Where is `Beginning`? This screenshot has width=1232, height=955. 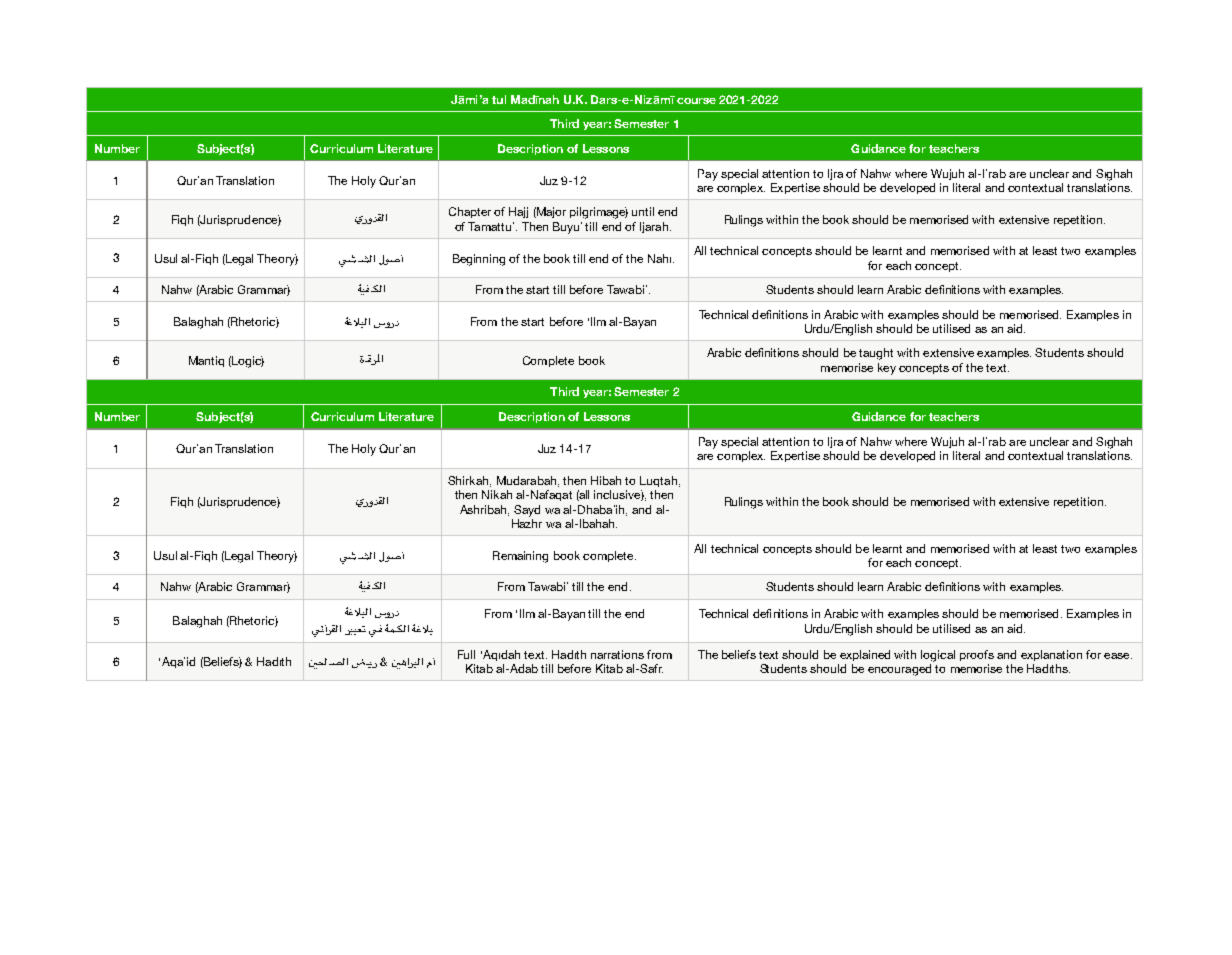
Beginning is located at coordinates (479, 260).
